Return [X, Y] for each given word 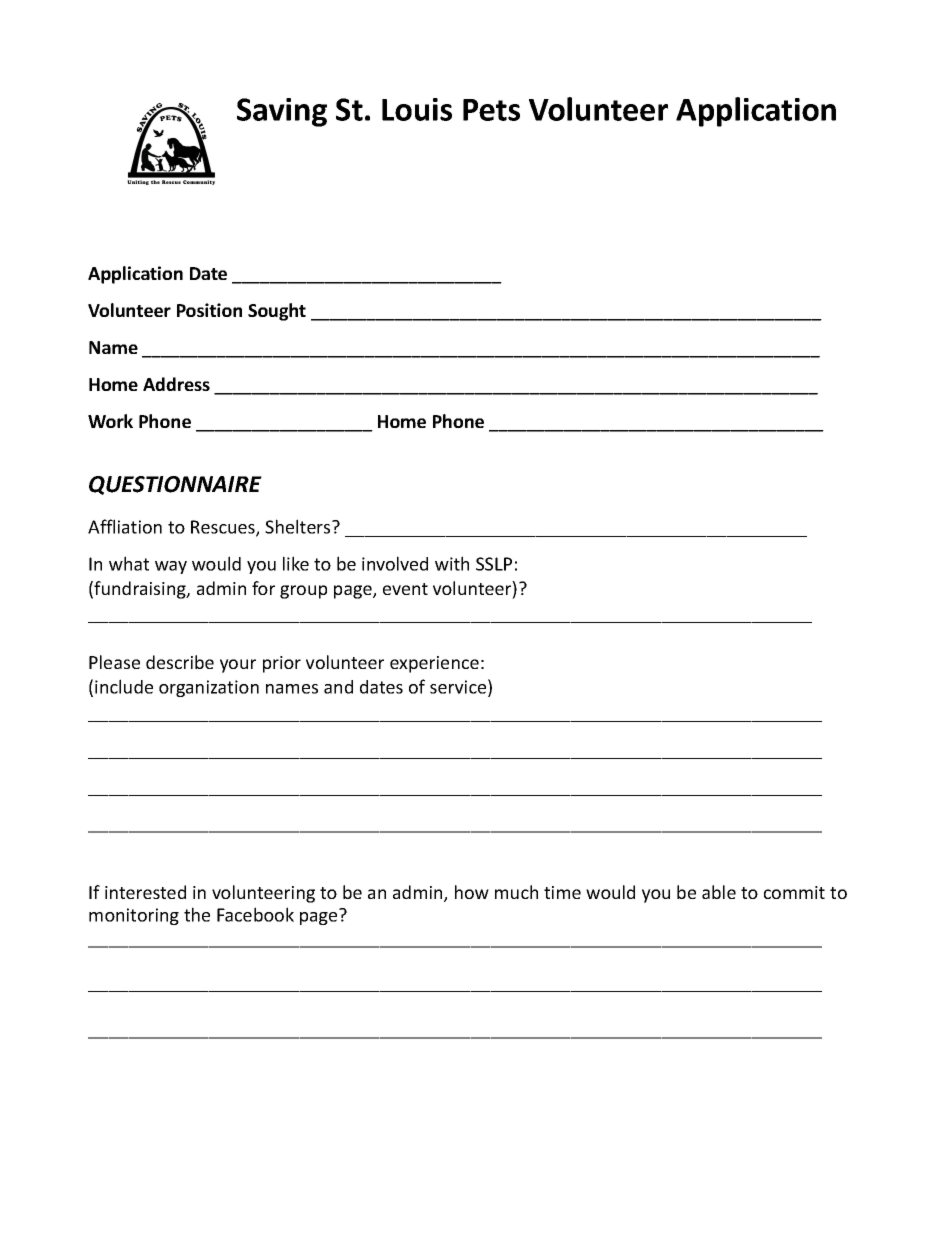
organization [209, 688]
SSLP [494, 564]
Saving [282, 112]
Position [209, 310]
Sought [277, 312]
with [452, 563]
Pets [491, 110]
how [472, 892]
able [719, 892]
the [197, 914]
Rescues [224, 528]
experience [434, 664]
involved [395, 563]
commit [794, 892]
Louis [417, 109]
